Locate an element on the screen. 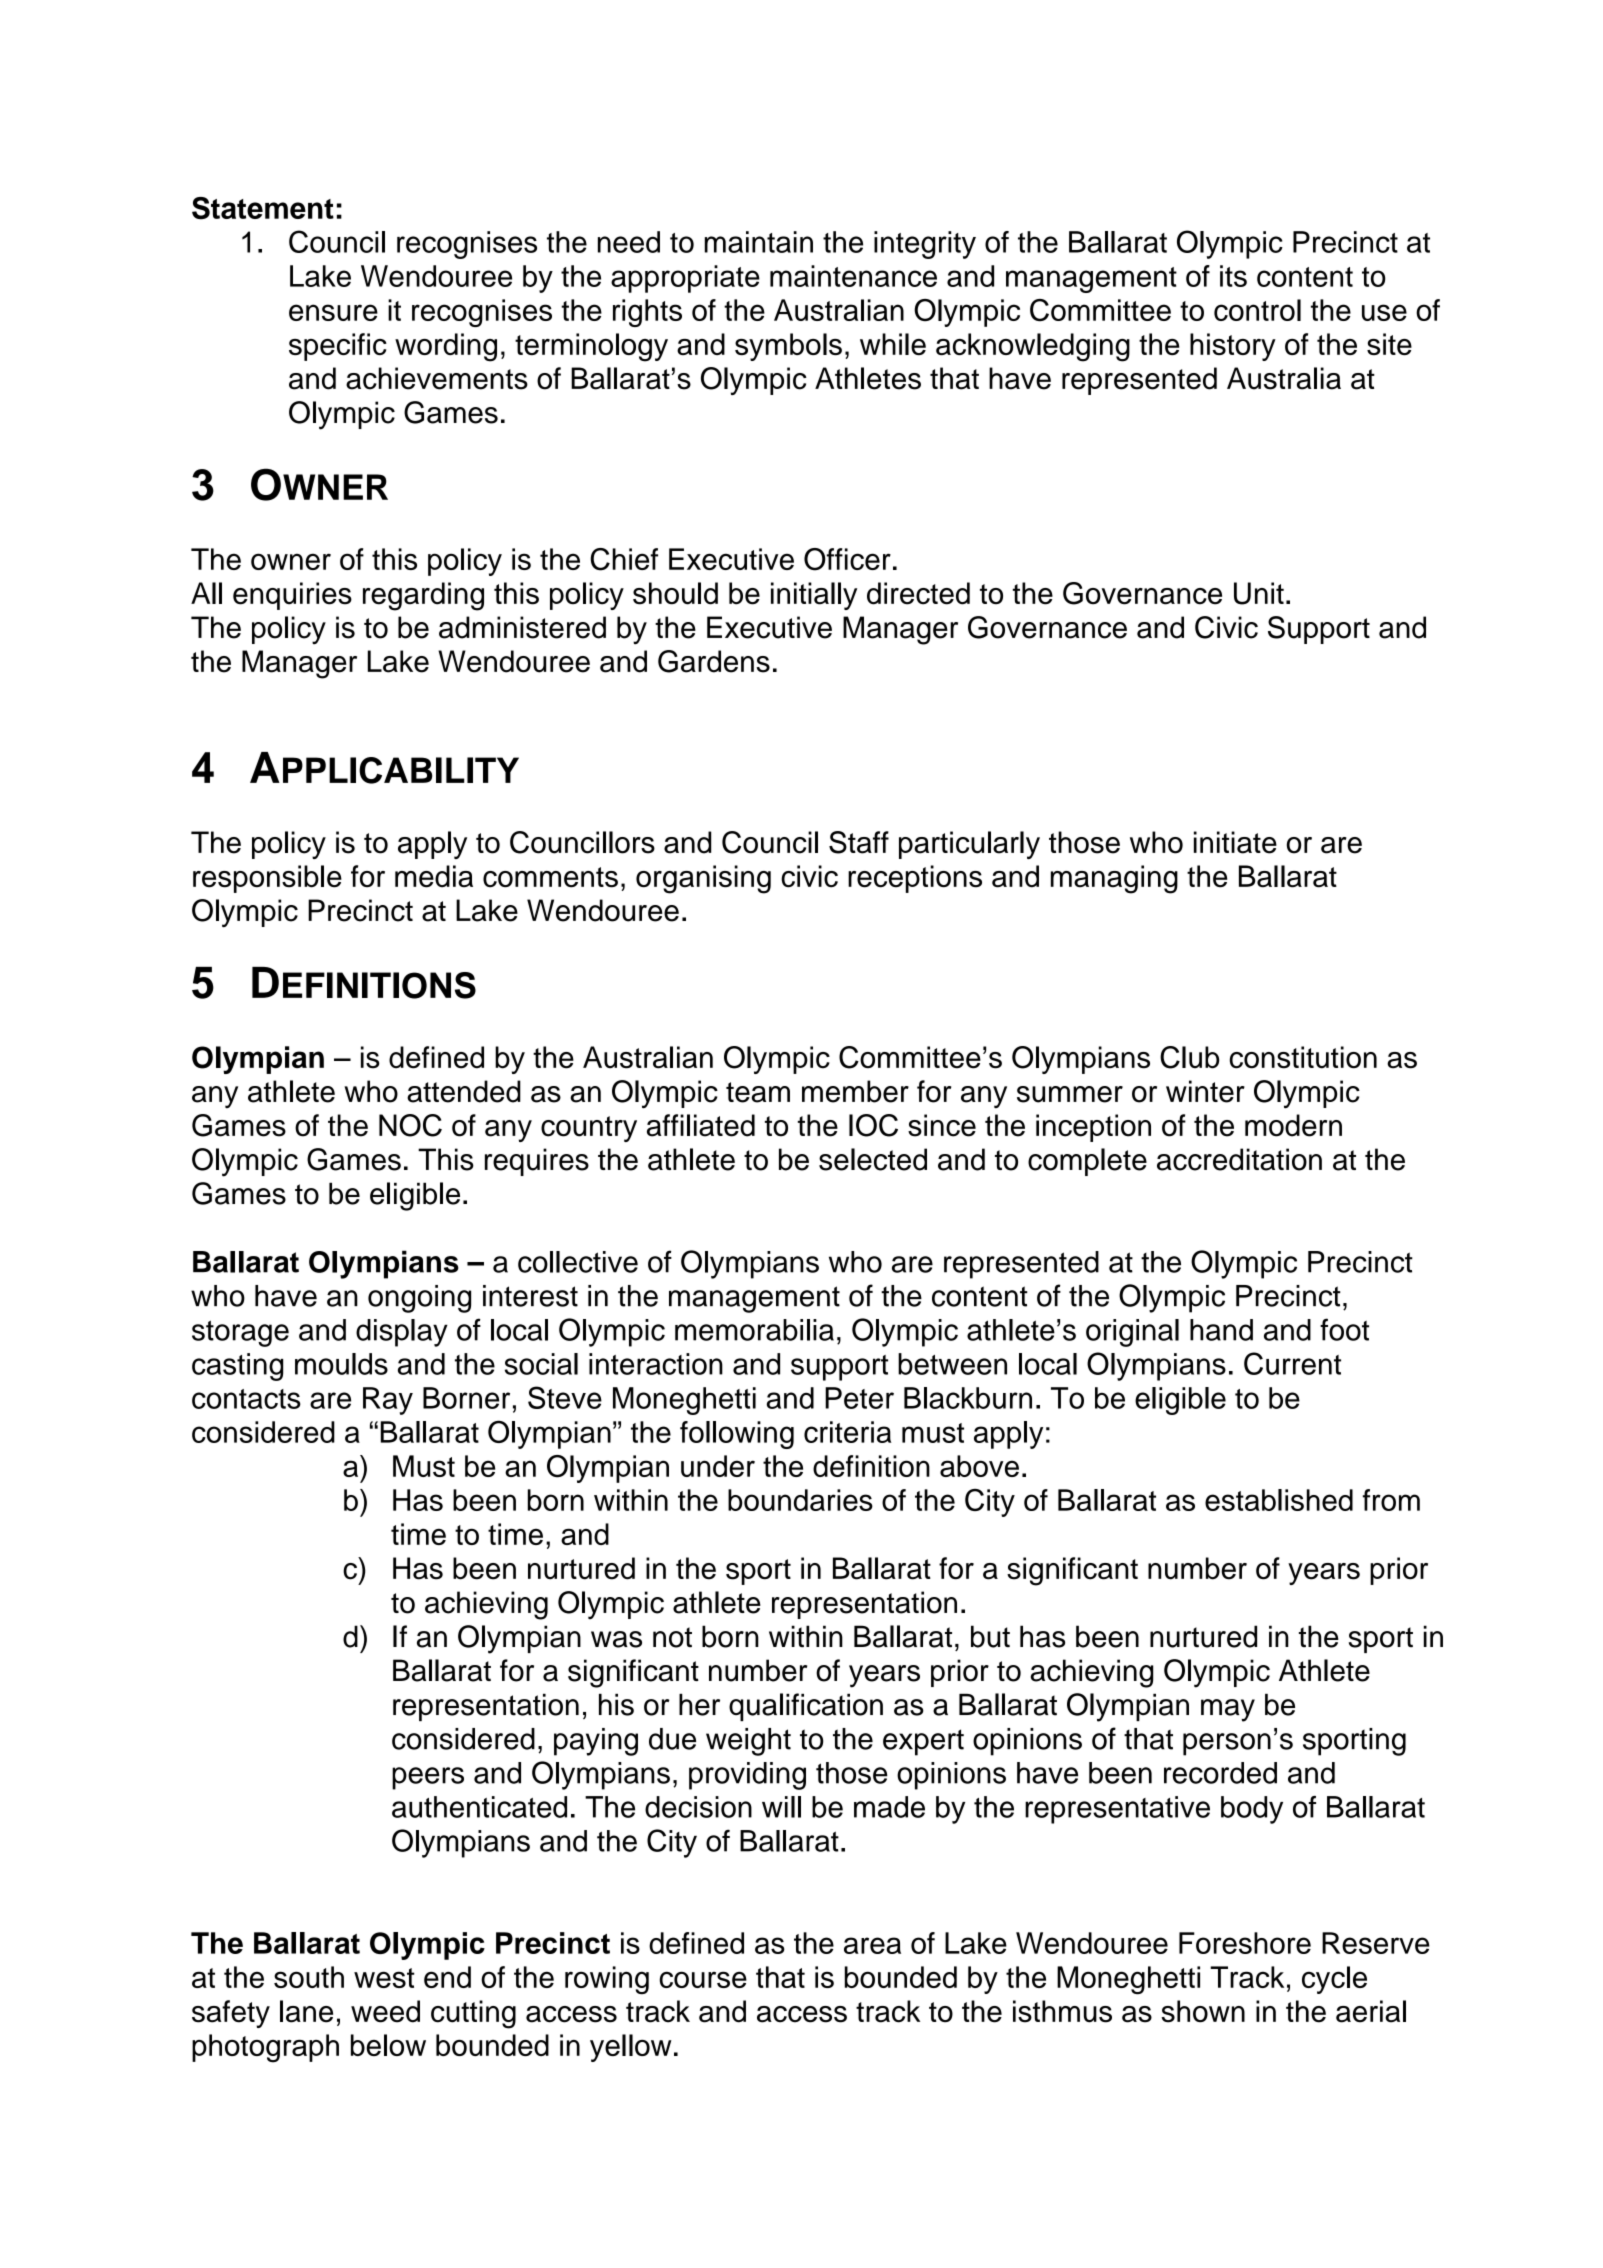 This screenshot has width=1603, height=2268. its is located at coordinates (1233, 276).
